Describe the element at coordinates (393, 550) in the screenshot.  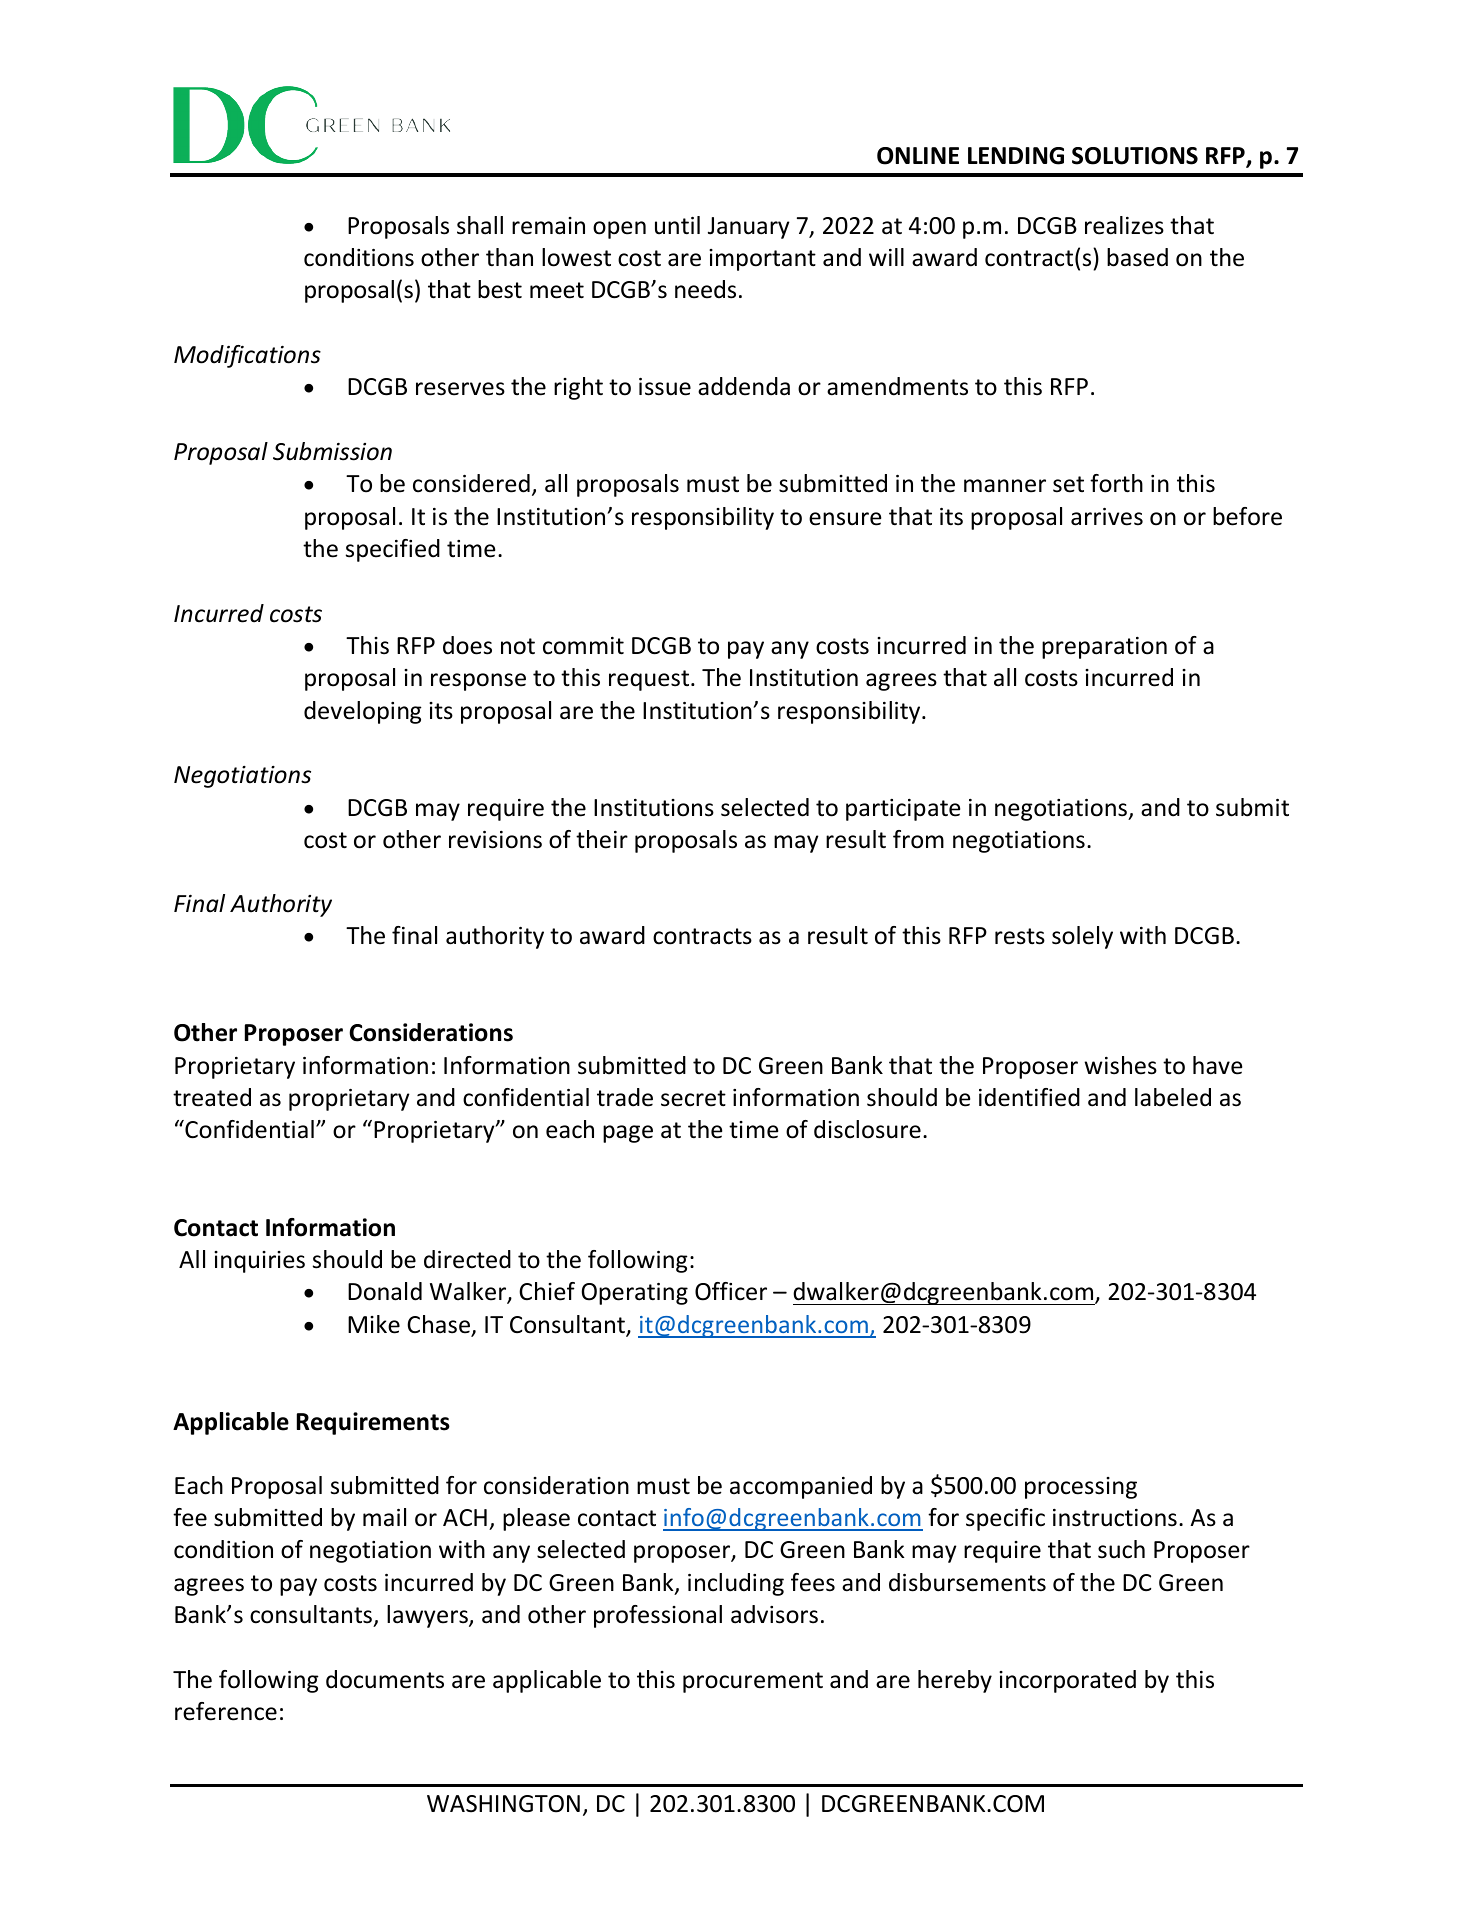
I see `specified` at that location.
